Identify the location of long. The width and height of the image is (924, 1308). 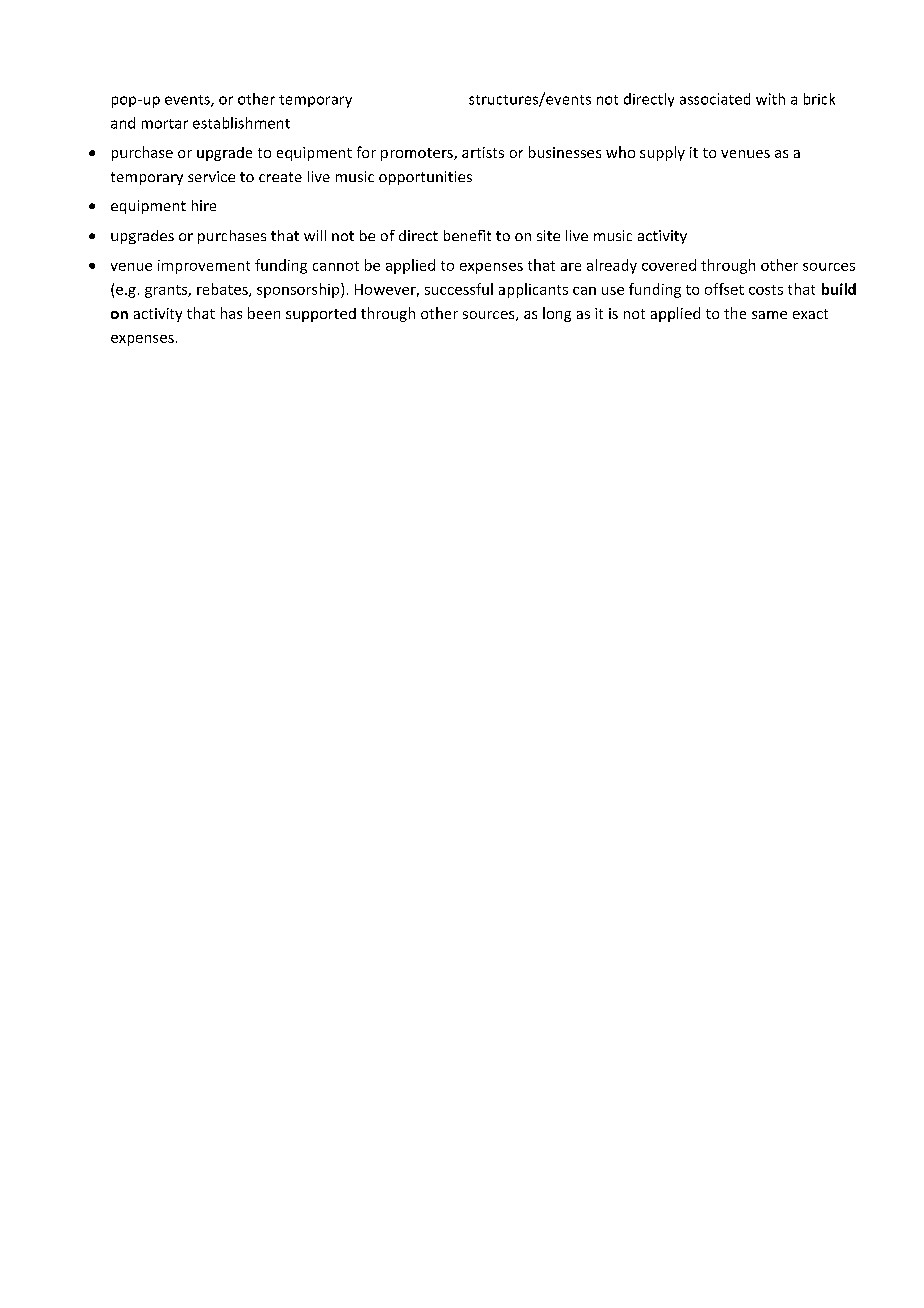
(557, 314).
